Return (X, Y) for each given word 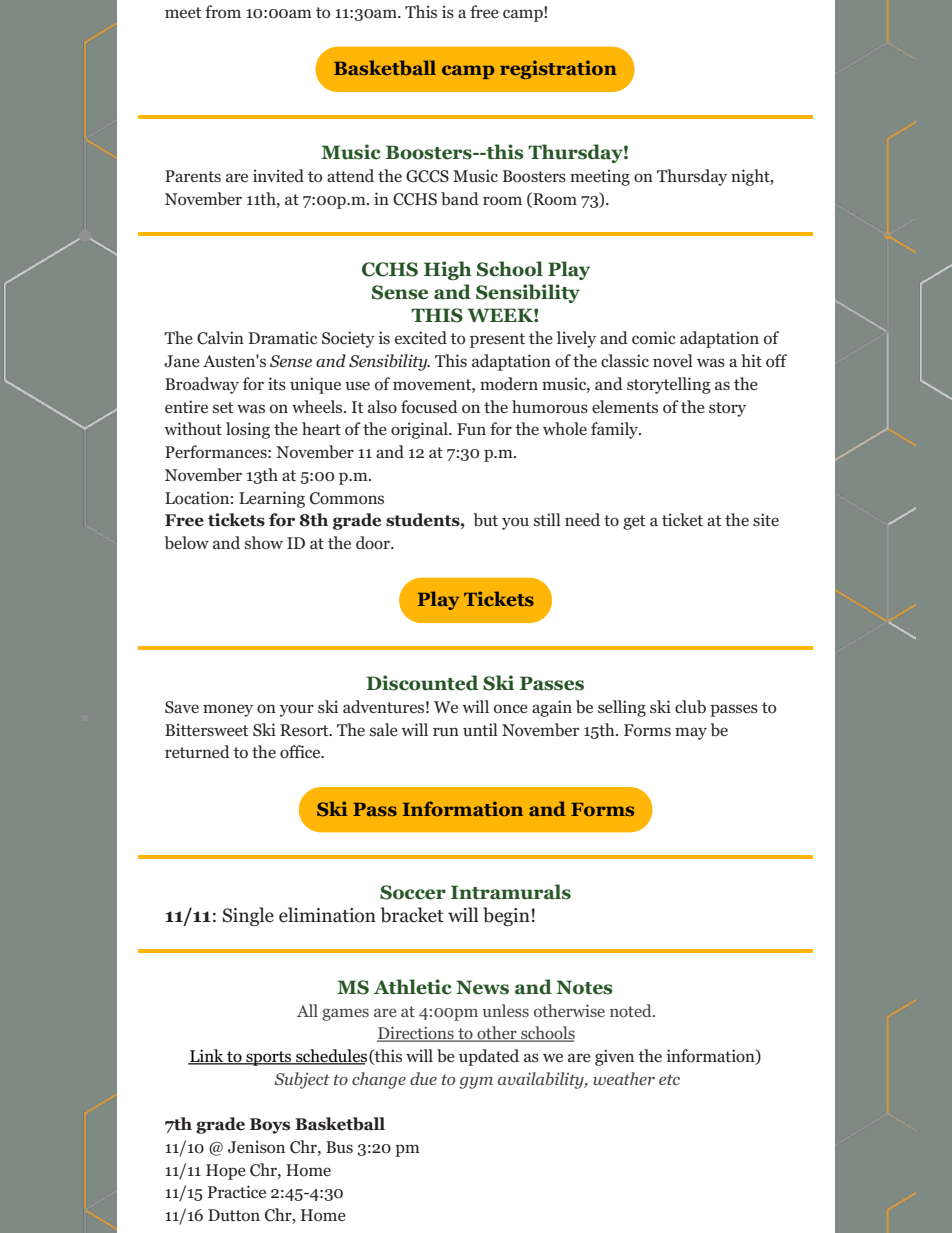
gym (476, 1083)
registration (558, 69)
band (460, 199)
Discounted (422, 683)
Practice (237, 1191)
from (223, 12)
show (264, 543)
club (690, 707)
